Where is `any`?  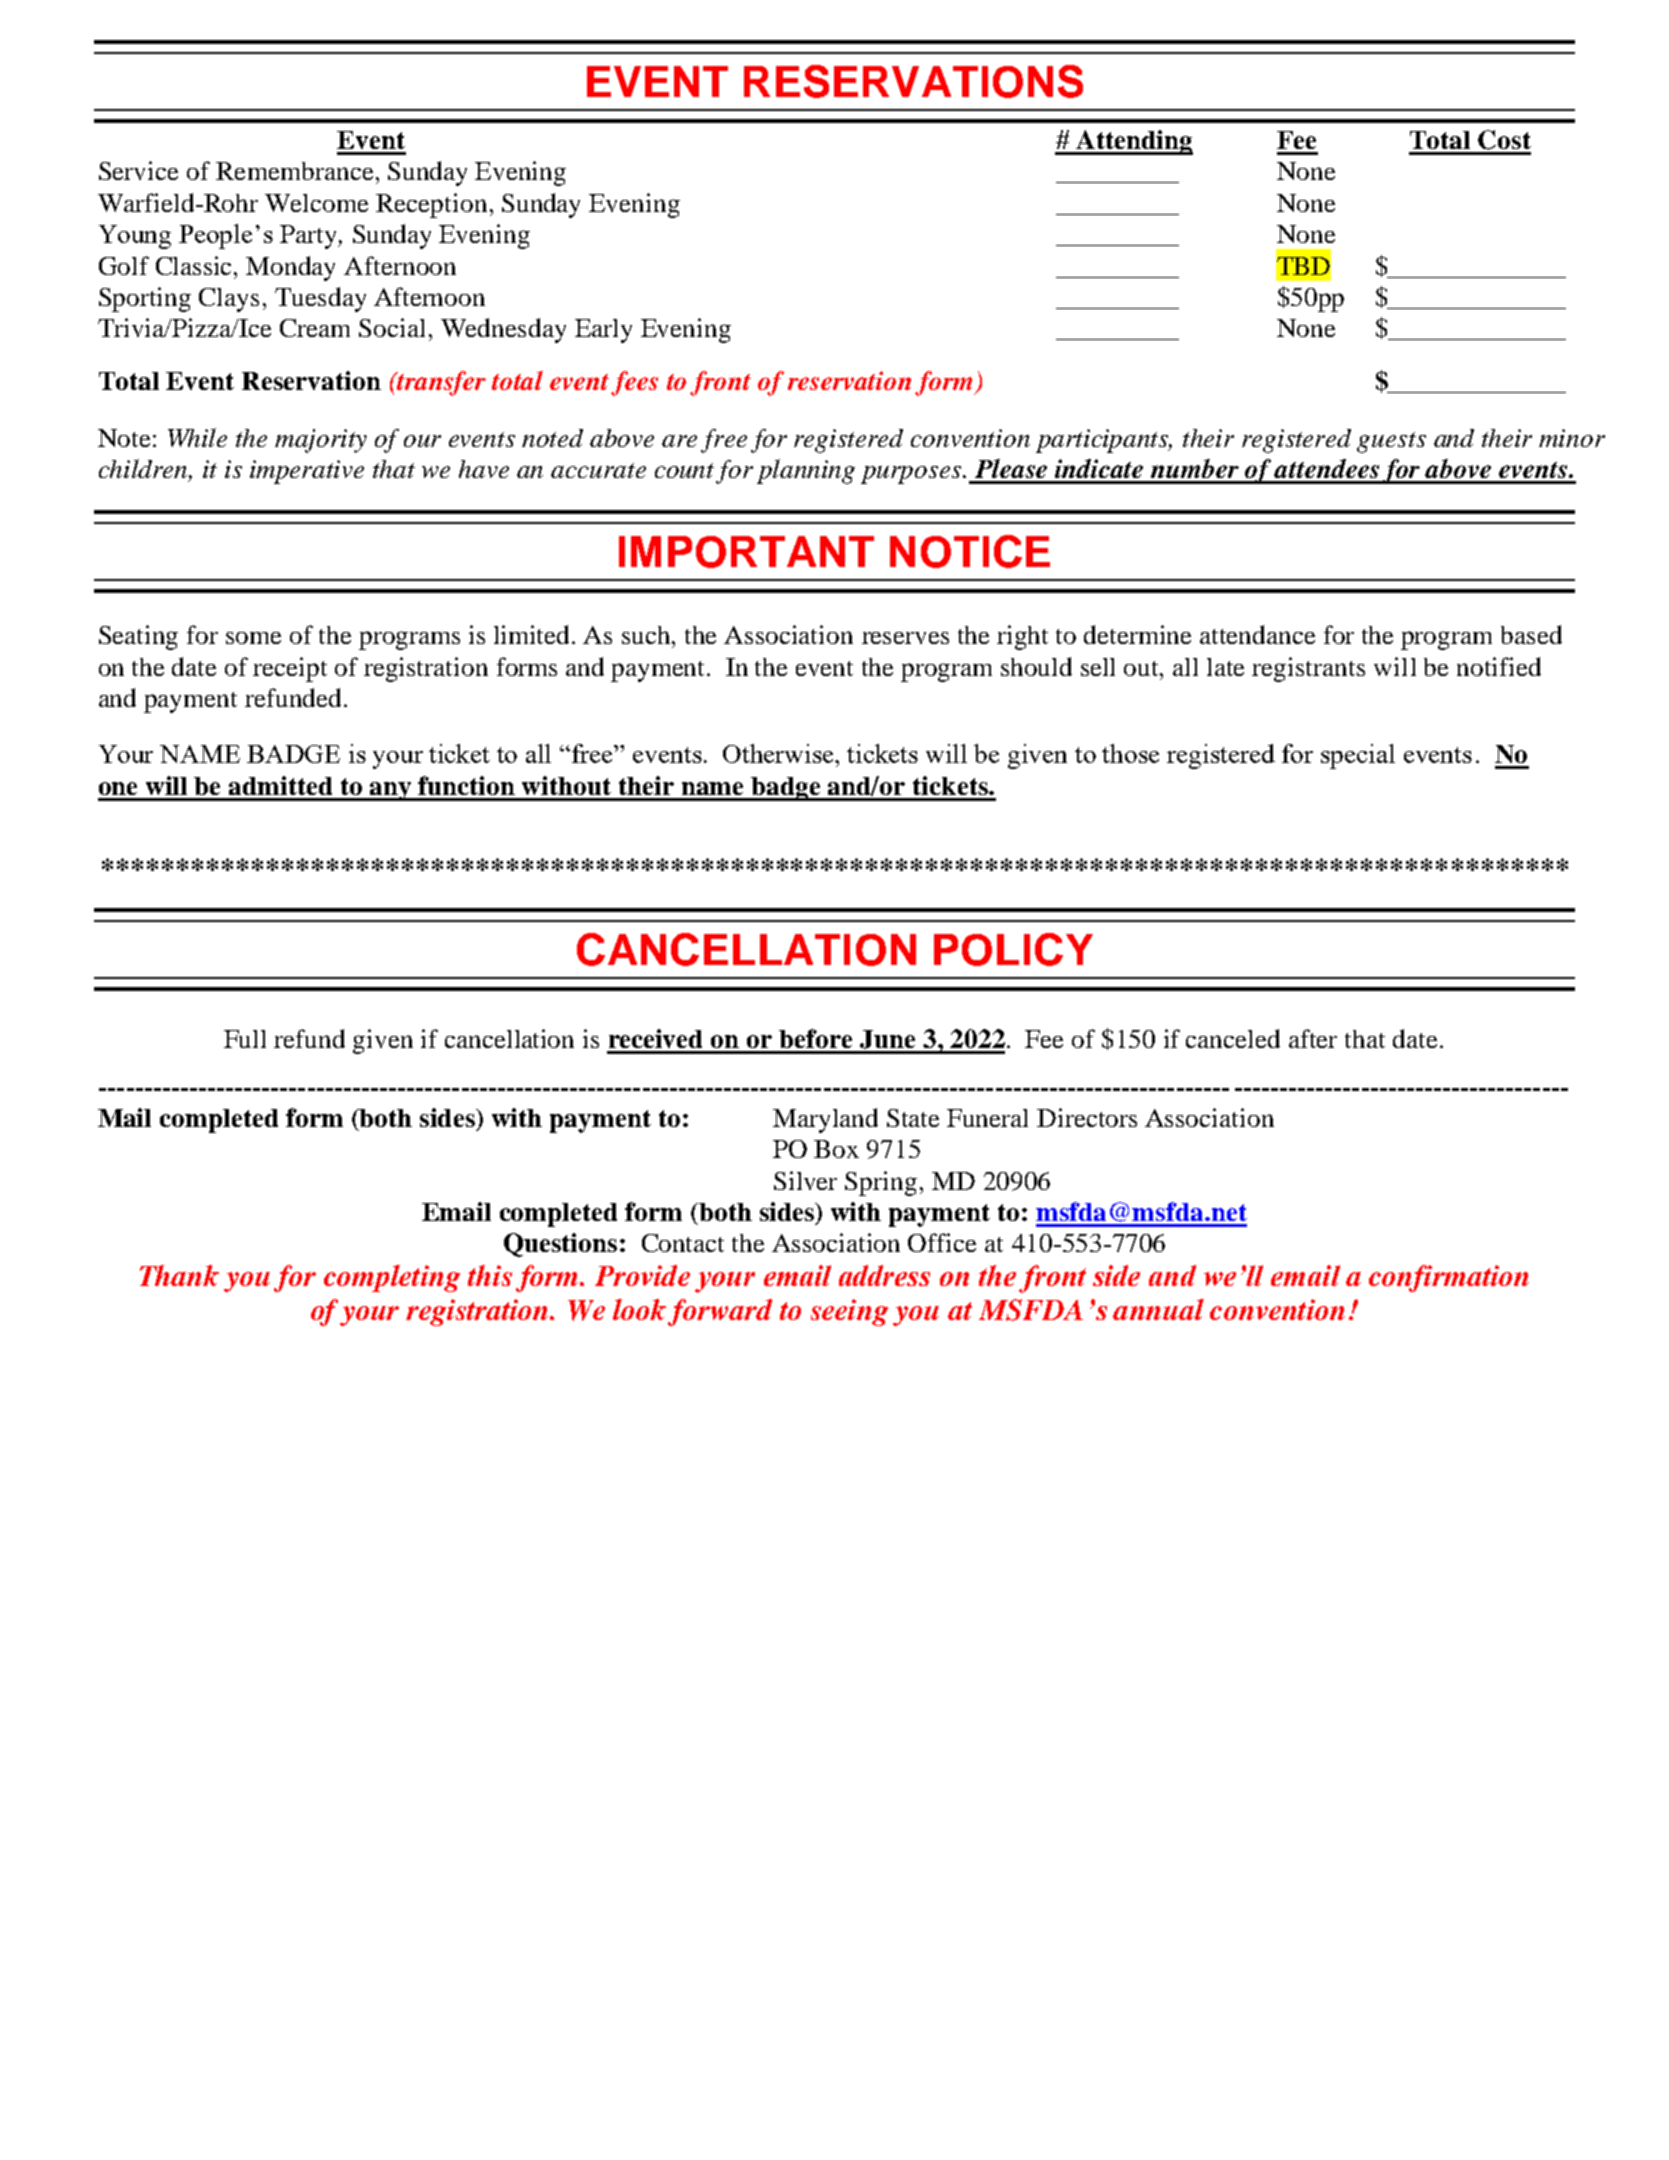 any is located at coordinates (391, 791).
